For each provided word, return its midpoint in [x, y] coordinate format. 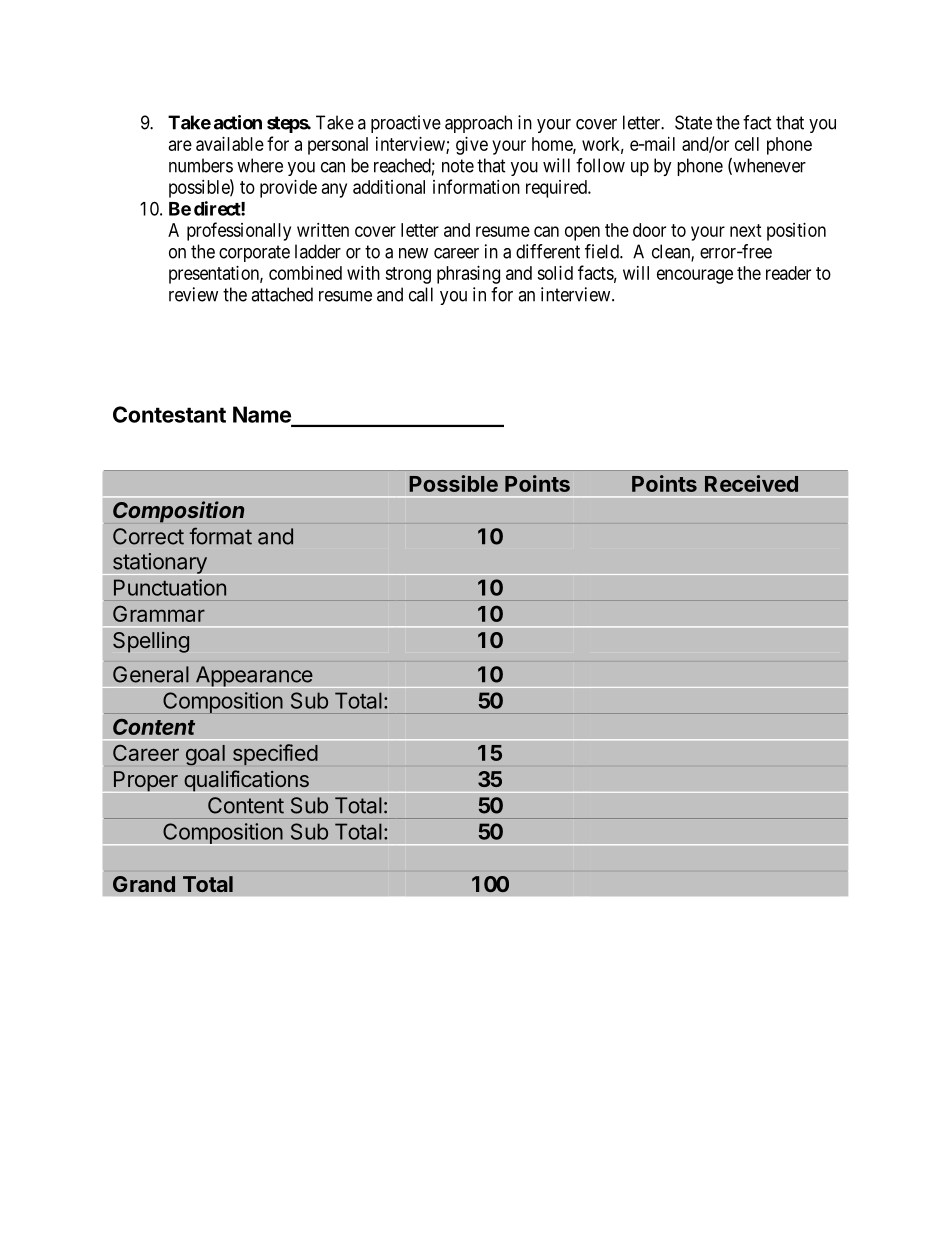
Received [751, 483]
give [472, 146]
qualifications [246, 781]
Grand [144, 884]
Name [262, 414]
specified [275, 754]
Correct [148, 536]
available [230, 144]
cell [747, 144]
